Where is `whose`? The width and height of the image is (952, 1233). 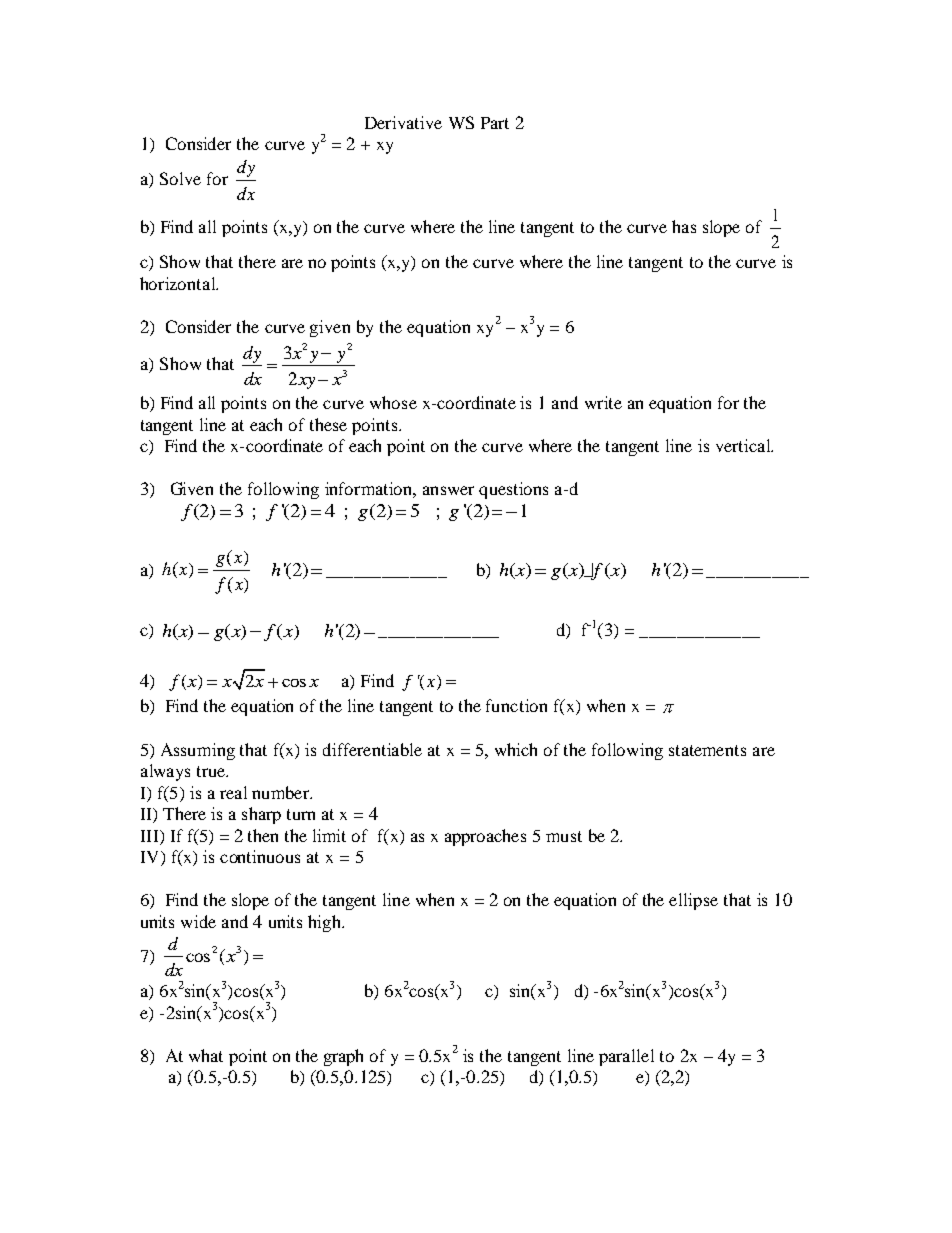
whose is located at coordinates (393, 402).
